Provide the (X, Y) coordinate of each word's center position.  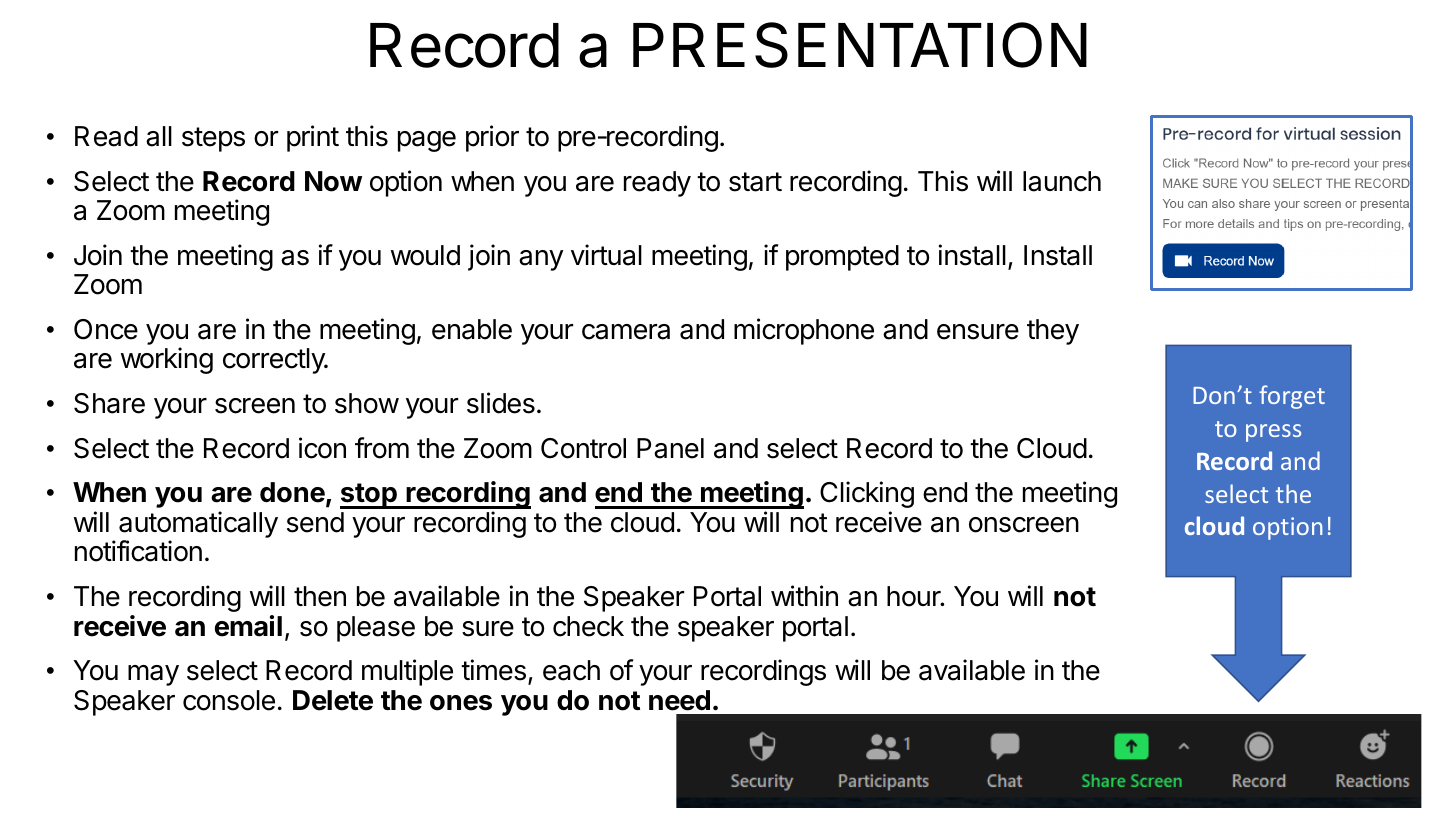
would (425, 255)
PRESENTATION (860, 45)
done (292, 492)
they (1053, 332)
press (1273, 433)
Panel (670, 448)
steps (213, 139)
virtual (606, 255)
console (229, 700)
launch (1062, 181)
